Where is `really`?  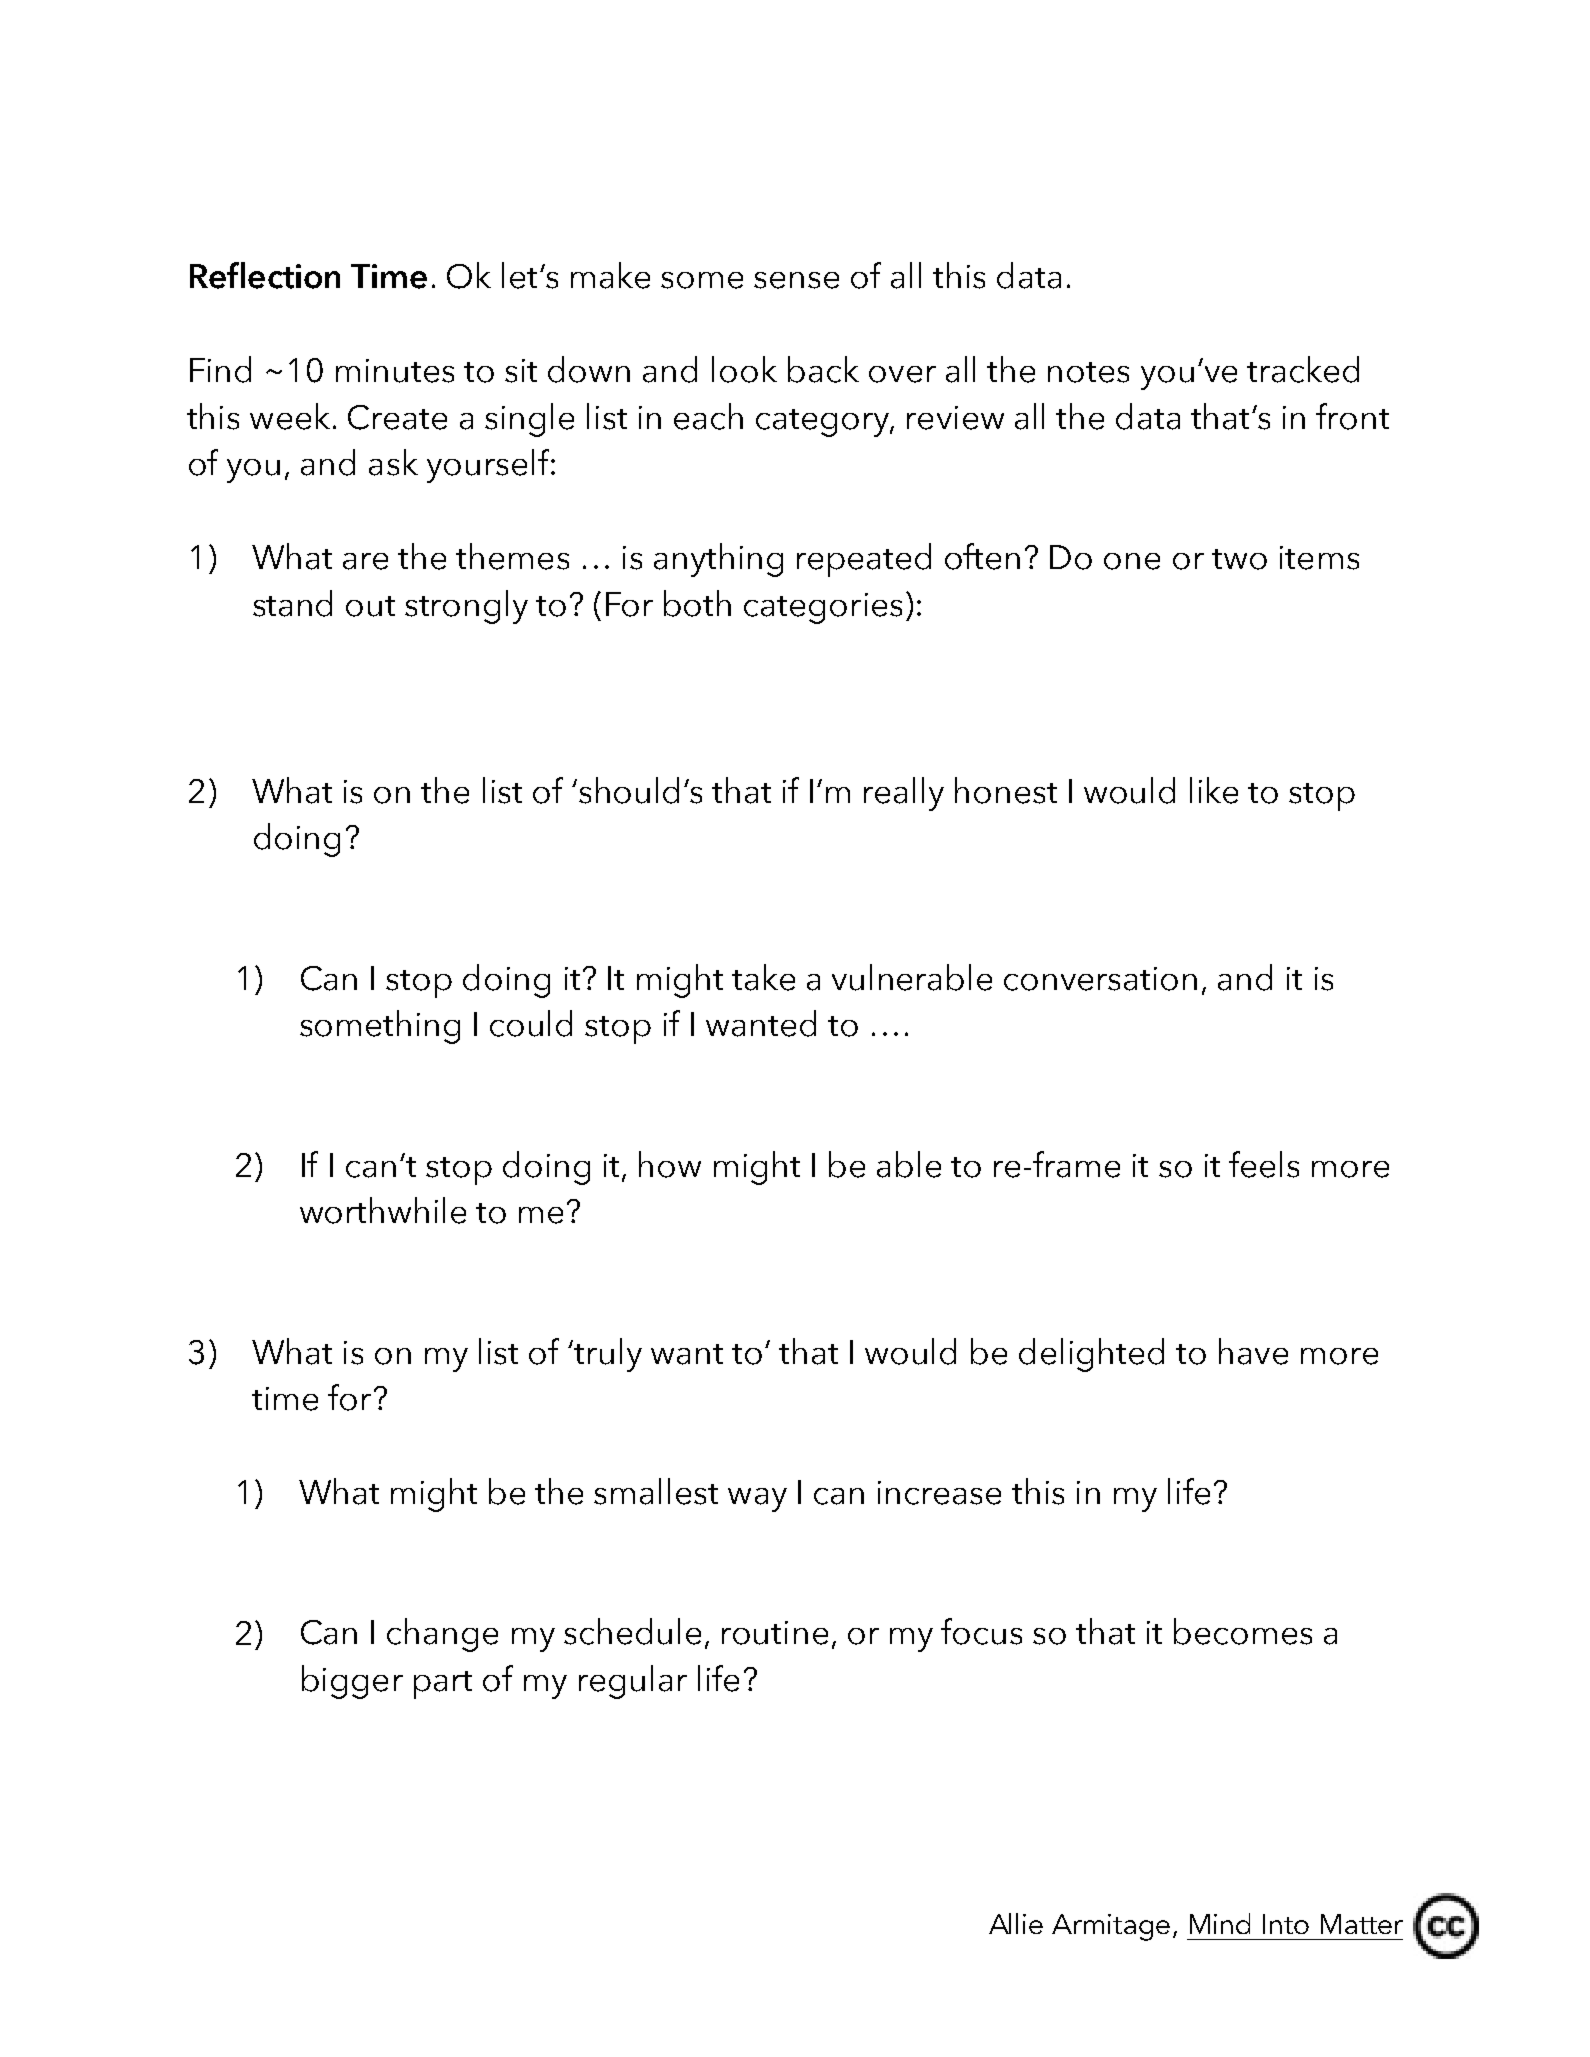 really is located at coordinates (904, 794).
